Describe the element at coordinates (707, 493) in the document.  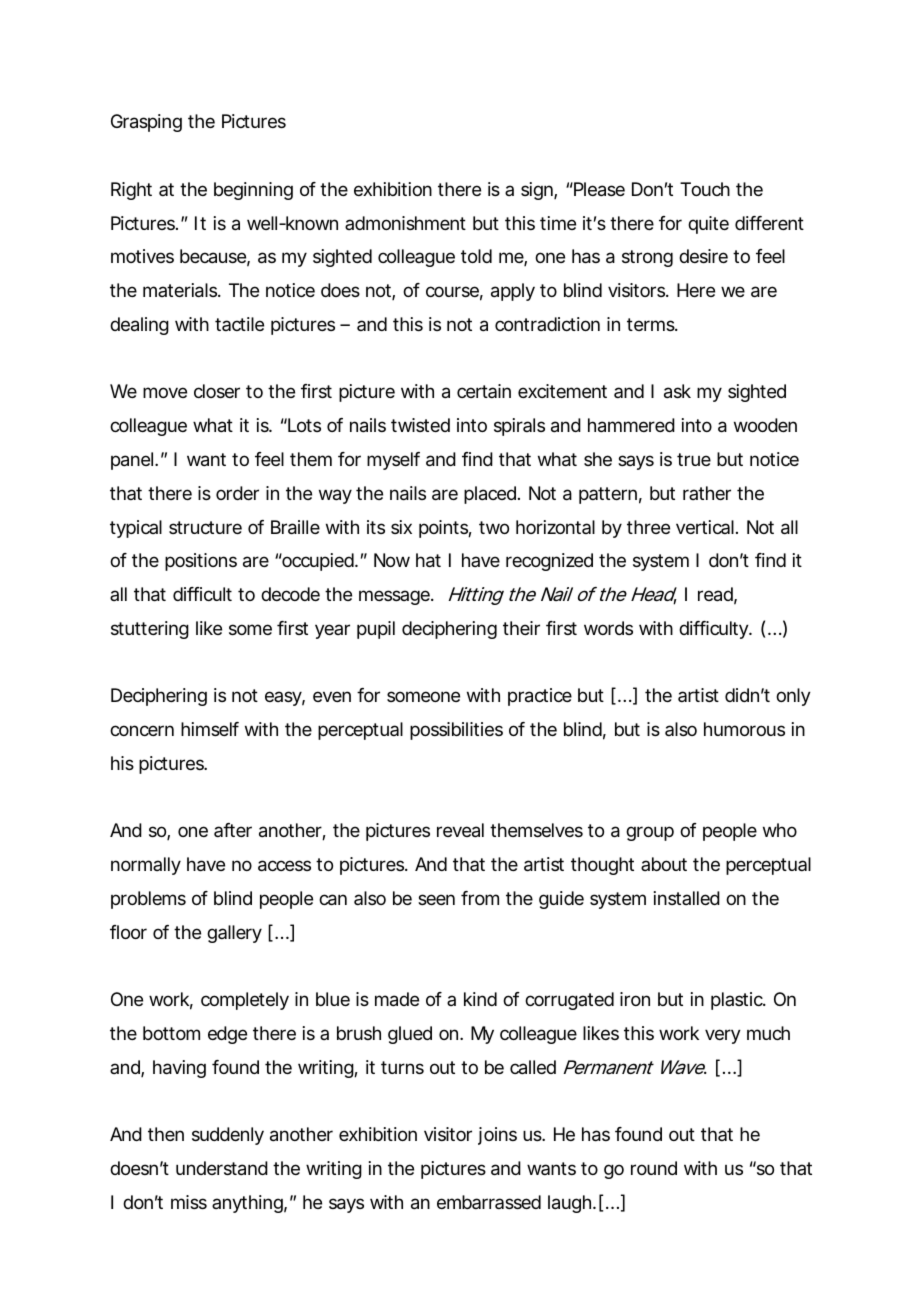
I see `rather` at that location.
